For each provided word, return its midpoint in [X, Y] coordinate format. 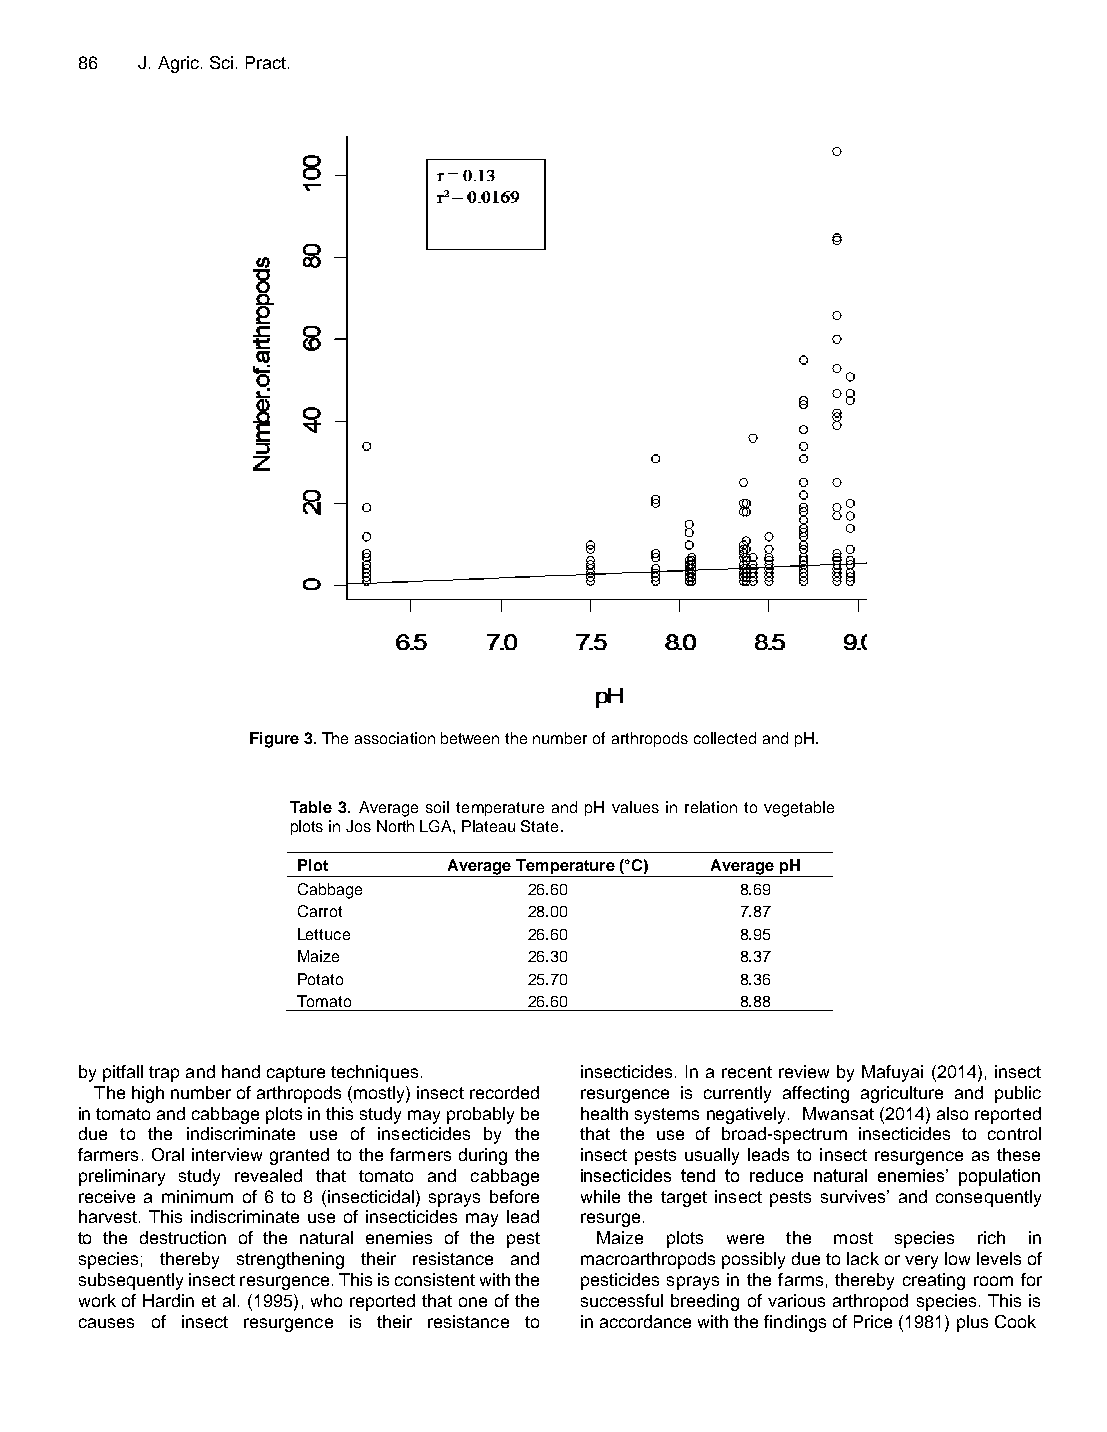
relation [711, 807]
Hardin [168, 1300]
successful [622, 1300]
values [635, 807]
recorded [504, 1092]
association [395, 738]
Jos [358, 826]
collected [725, 738]
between [470, 738]
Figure [274, 740]
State [539, 826]
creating [934, 1281]
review [804, 1071]
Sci [221, 62]
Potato [320, 979]
